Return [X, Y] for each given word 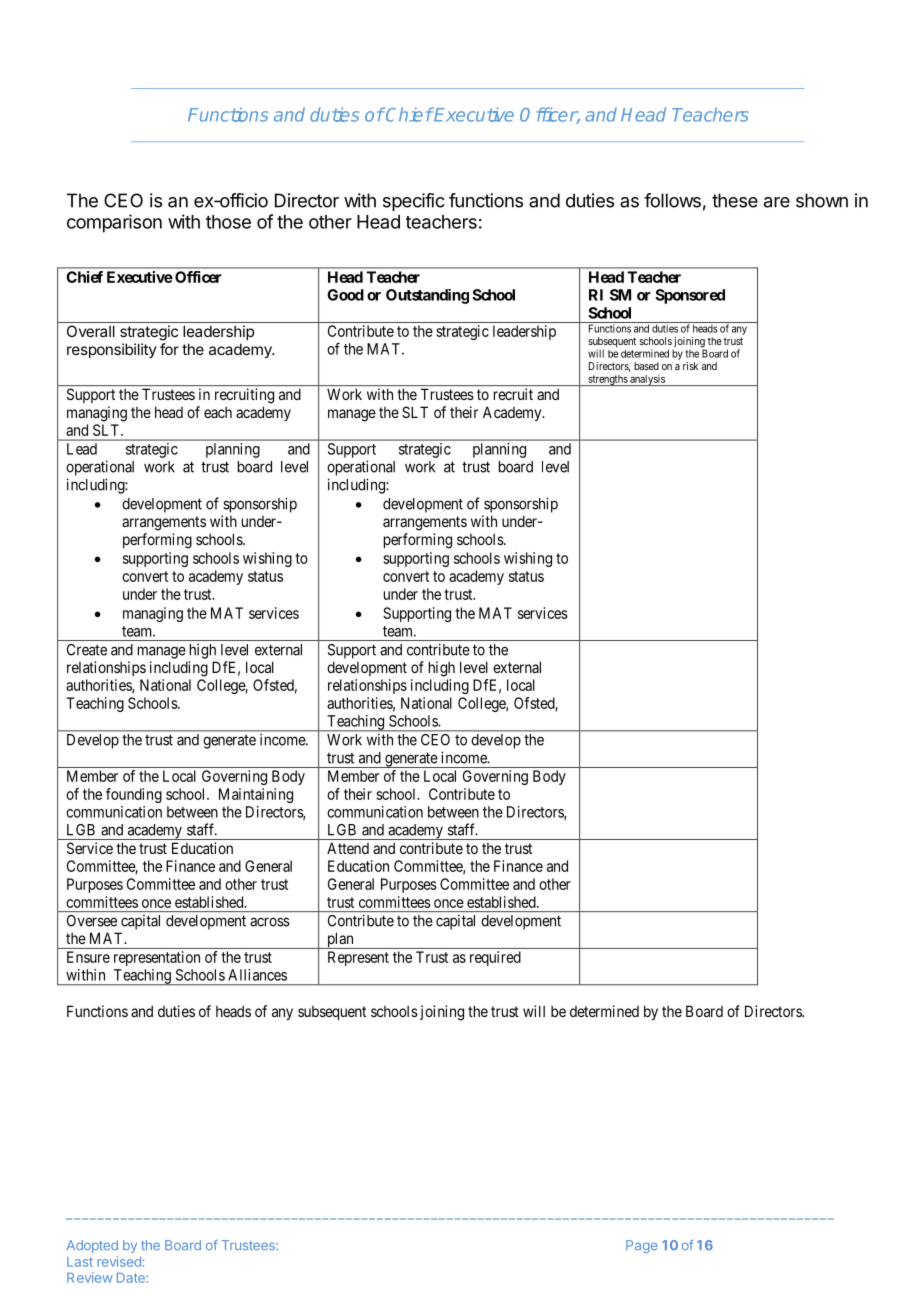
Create [87, 650]
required [495, 958]
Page [641, 1246]
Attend [348, 848]
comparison [114, 223]
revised [119, 1261]
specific [414, 202]
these [735, 200]
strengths [607, 380]
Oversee [92, 921]
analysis [647, 380]
